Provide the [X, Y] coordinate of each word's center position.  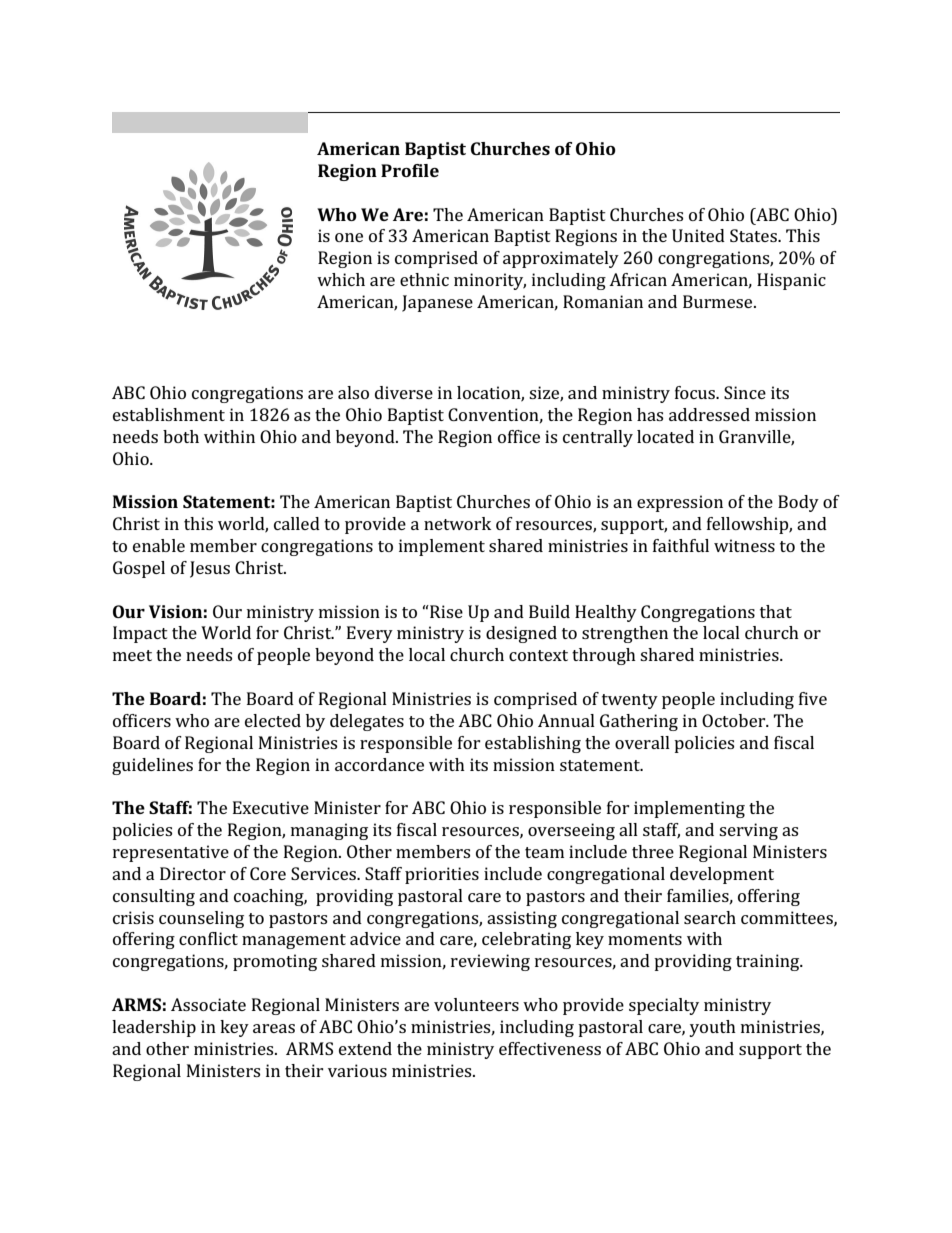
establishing [533, 744]
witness [744, 545]
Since [745, 392]
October [735, 720]
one [349, 237]
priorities [442, 875]
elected [273, 720]
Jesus [210, 569]
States [754, 235]
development [722, 875]
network [457, 523]
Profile [410, 170]
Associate [208, 1004]
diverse [404, 392]
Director [193, 873]
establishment [169, 414]
